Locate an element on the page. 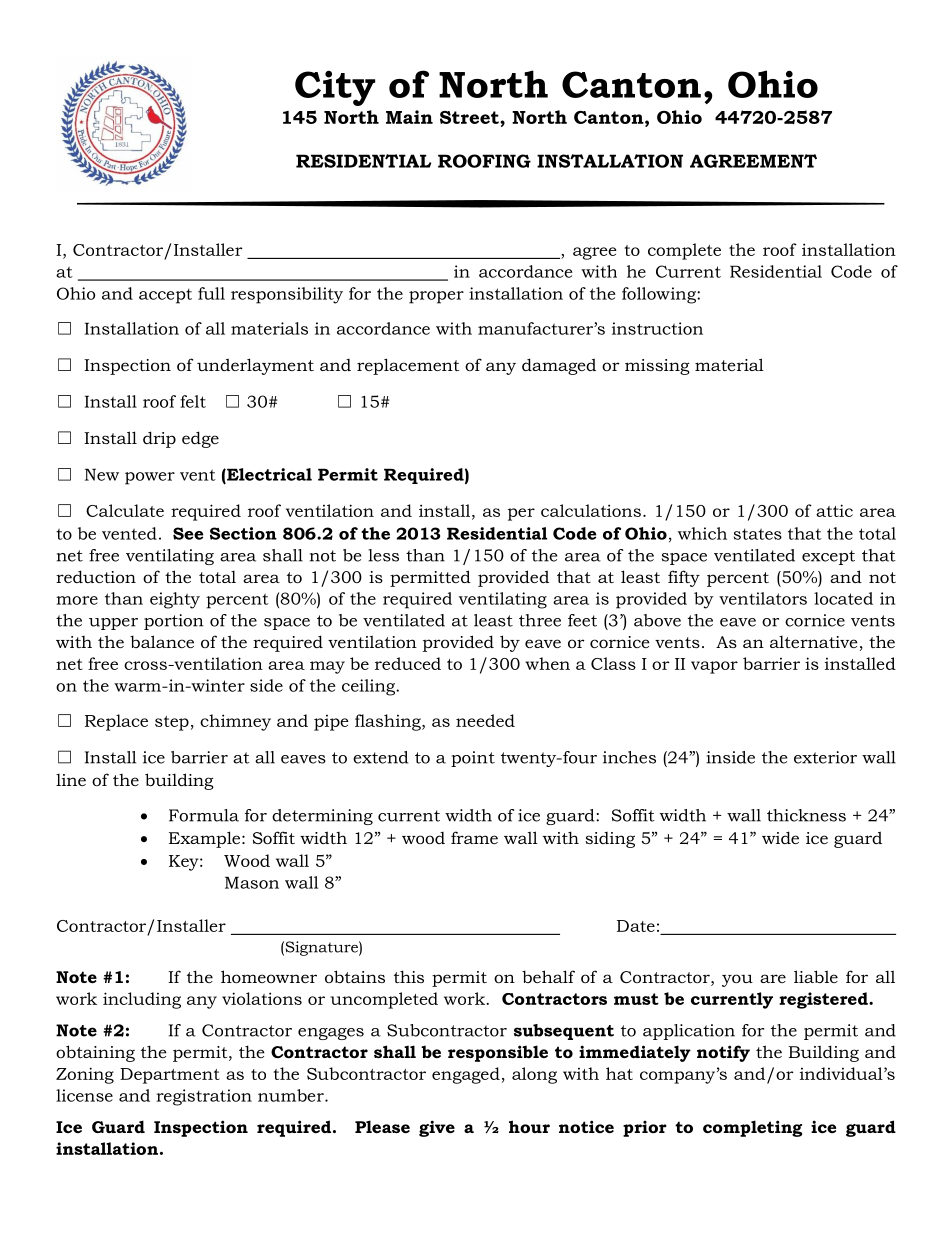 The height and width of the page is (1233, 952). Department is located at coordinates (170, 1076).
